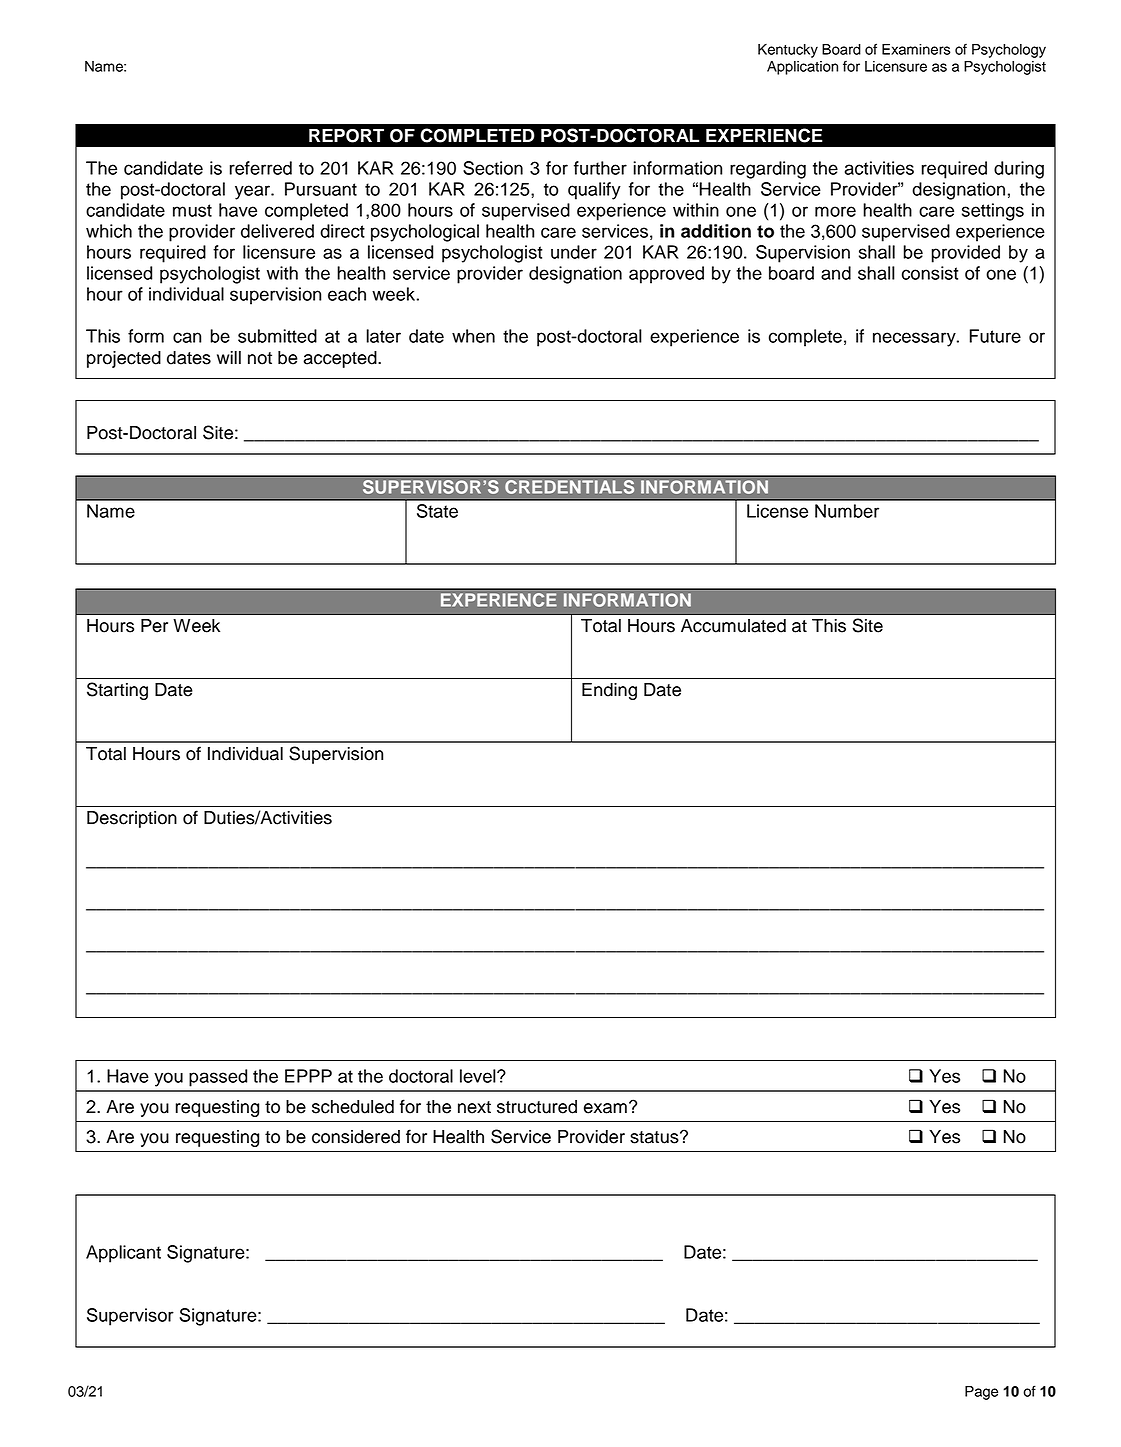 This image has height=1447, width=1121. I want to click on structured, so click(537, 1107).
